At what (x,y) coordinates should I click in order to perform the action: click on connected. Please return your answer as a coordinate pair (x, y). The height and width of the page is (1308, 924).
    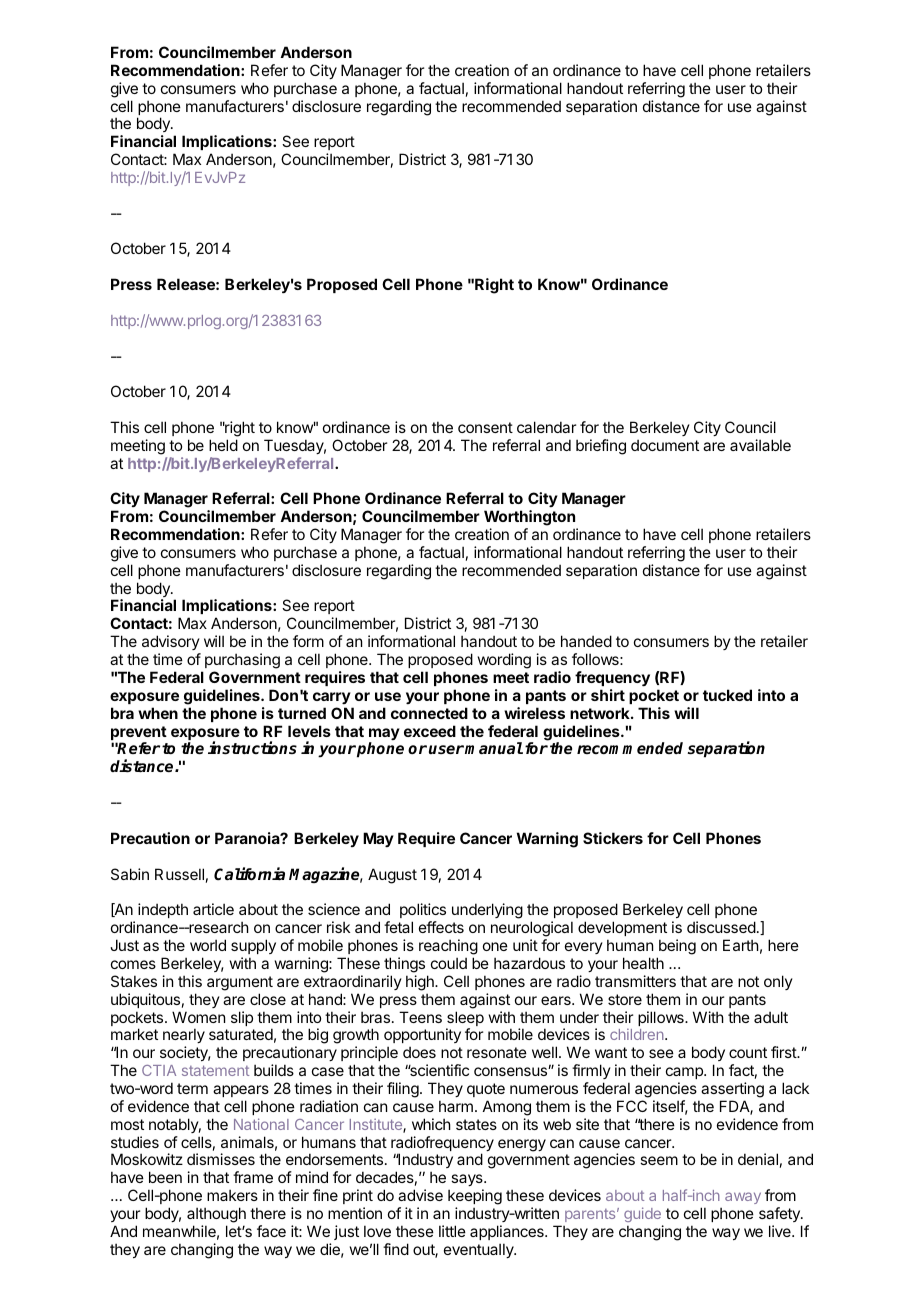
    Looking at the image, I should click on (429, 713).
